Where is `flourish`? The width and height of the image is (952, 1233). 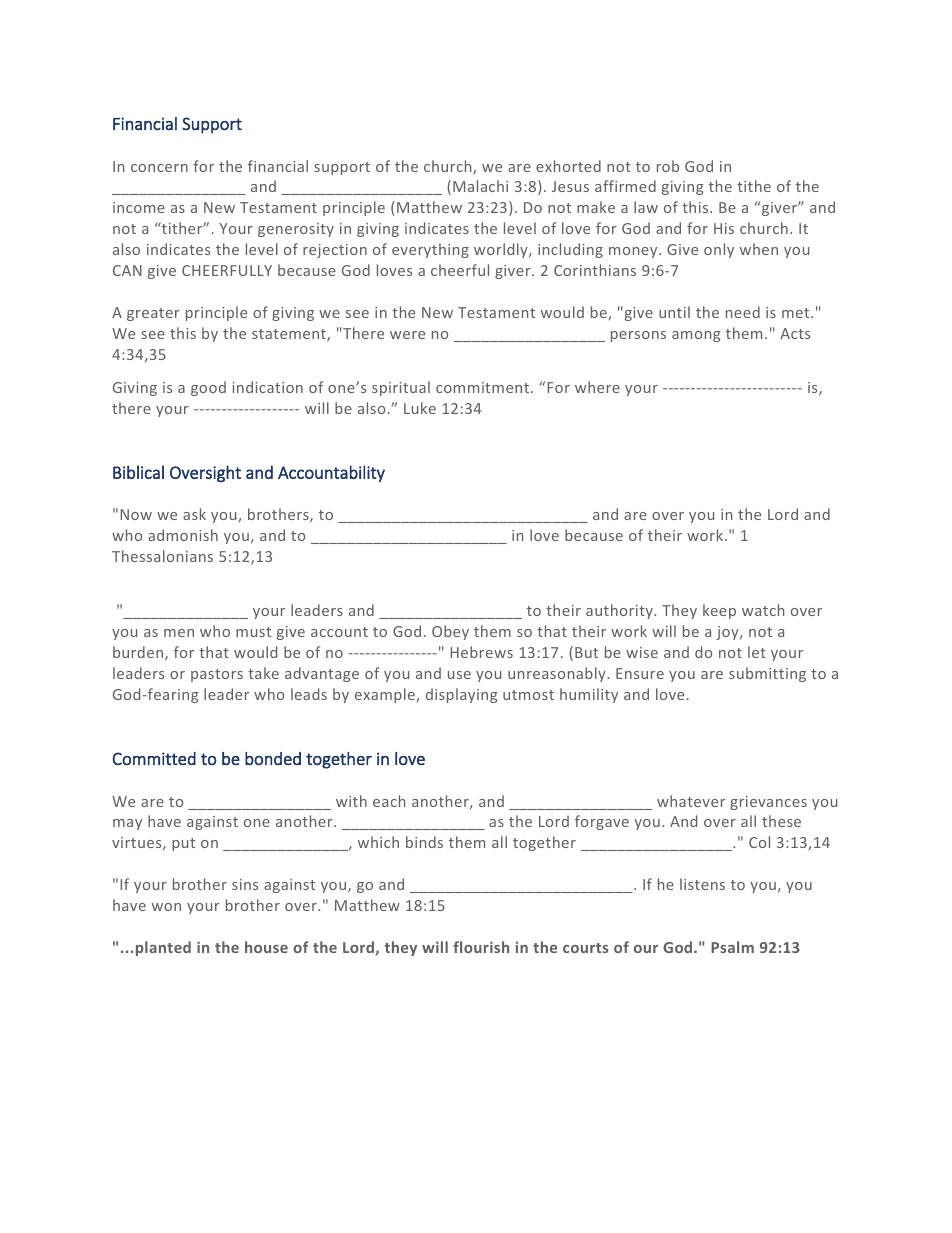 flourish is located at coordinates (481, 947).
